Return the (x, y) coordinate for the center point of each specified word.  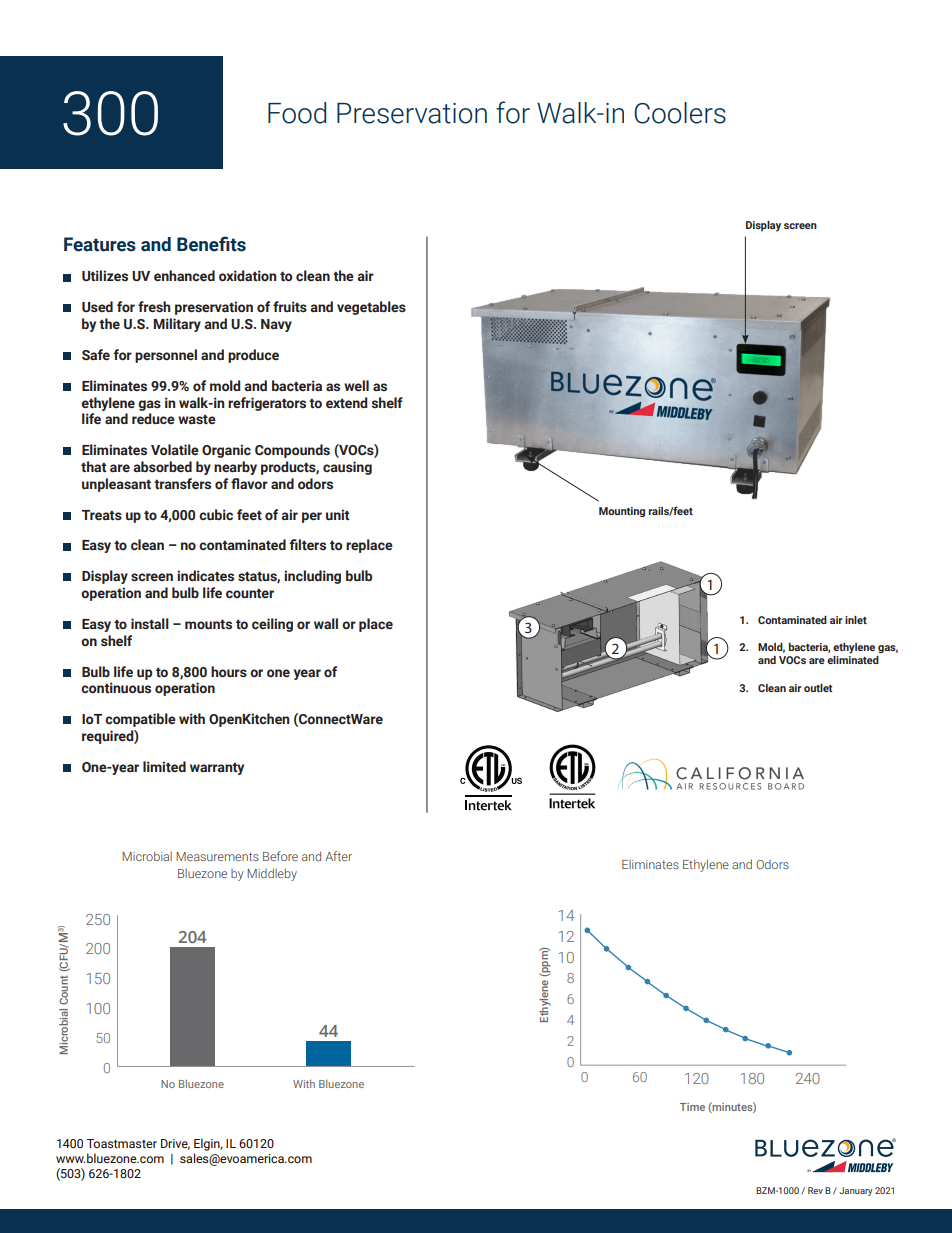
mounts (208, 624)
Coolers (680, 113)
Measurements (217, 856)
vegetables (371, 308)
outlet (818, 688)
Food (297, 113)
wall (326, 623)
